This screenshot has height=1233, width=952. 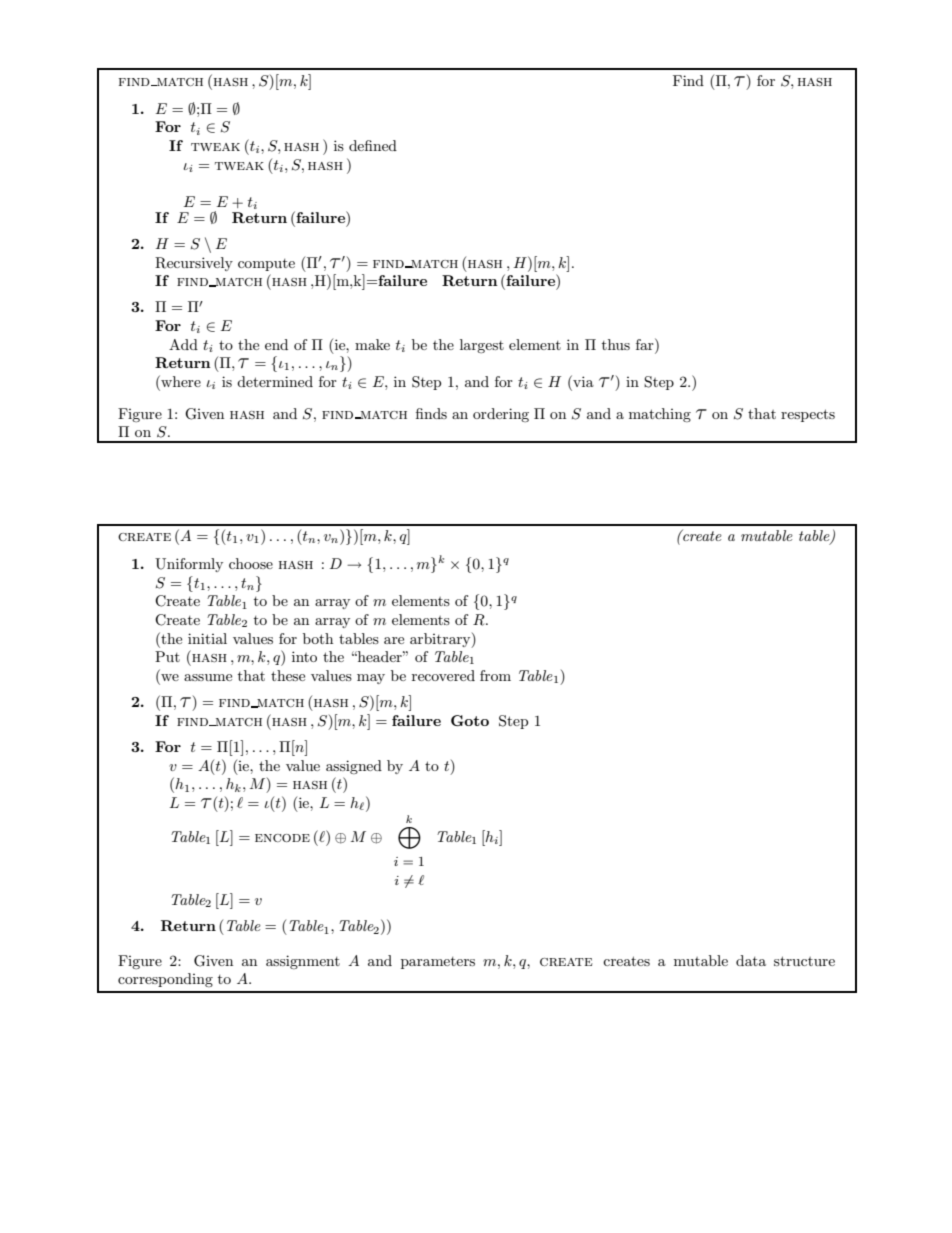 I want to click on compute, so click(x=266, y=265).
